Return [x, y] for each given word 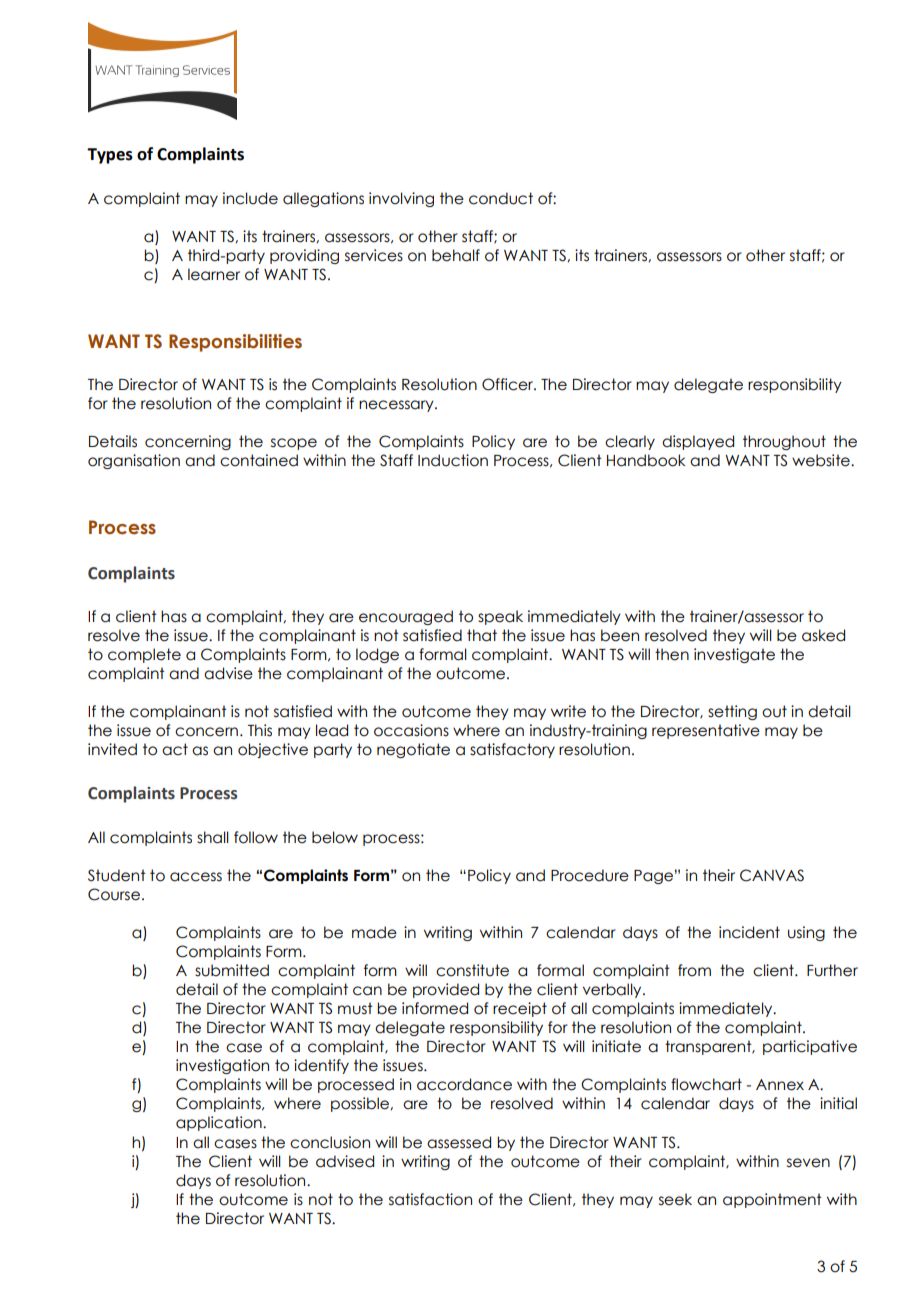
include [250, 198]
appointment [772, 1200]
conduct [501, 198]
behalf [456, 255]
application [220, 1123]
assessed [459, 1142]
